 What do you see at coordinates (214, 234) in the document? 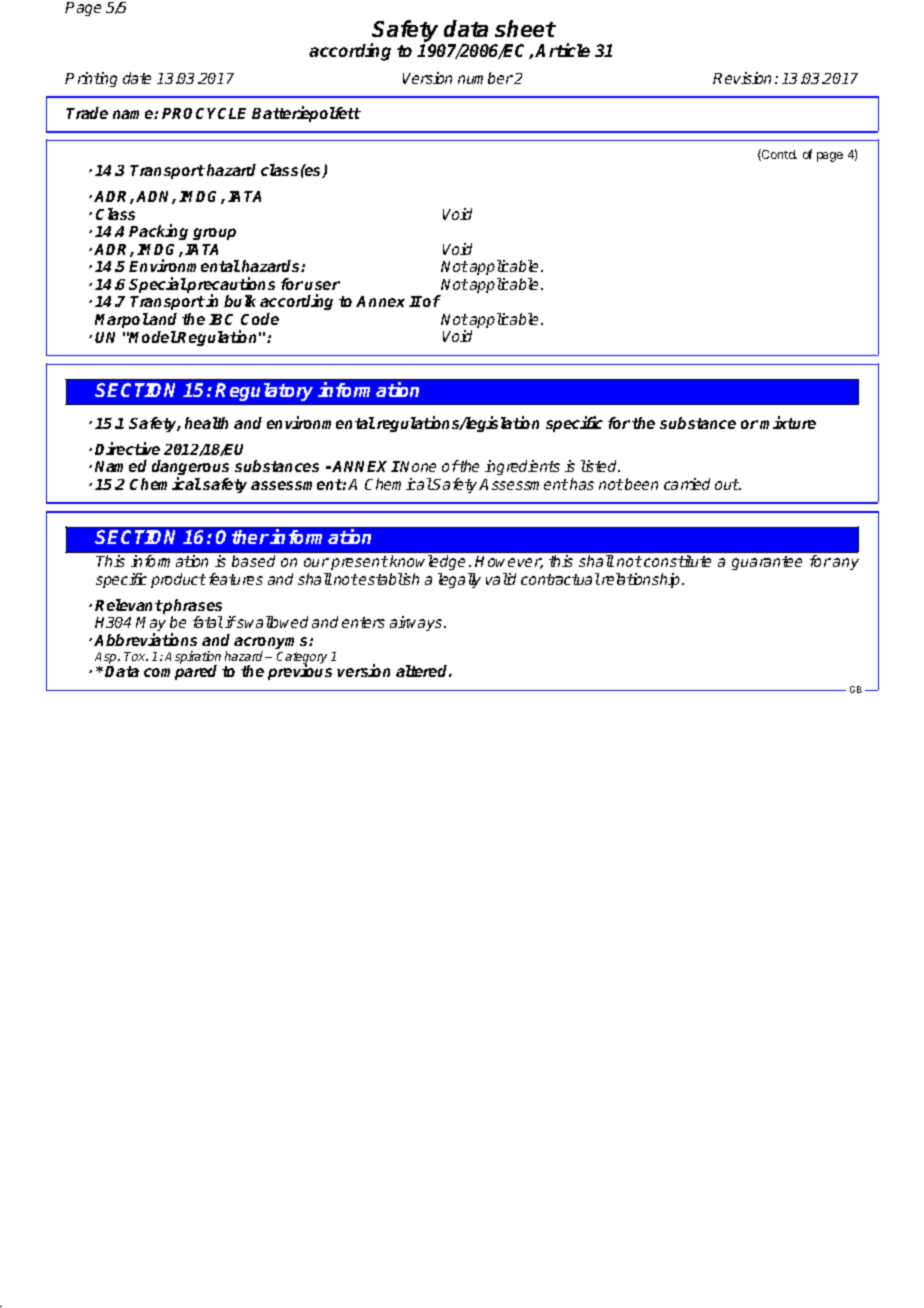
I see `group` at bounding box center [214, 234].
